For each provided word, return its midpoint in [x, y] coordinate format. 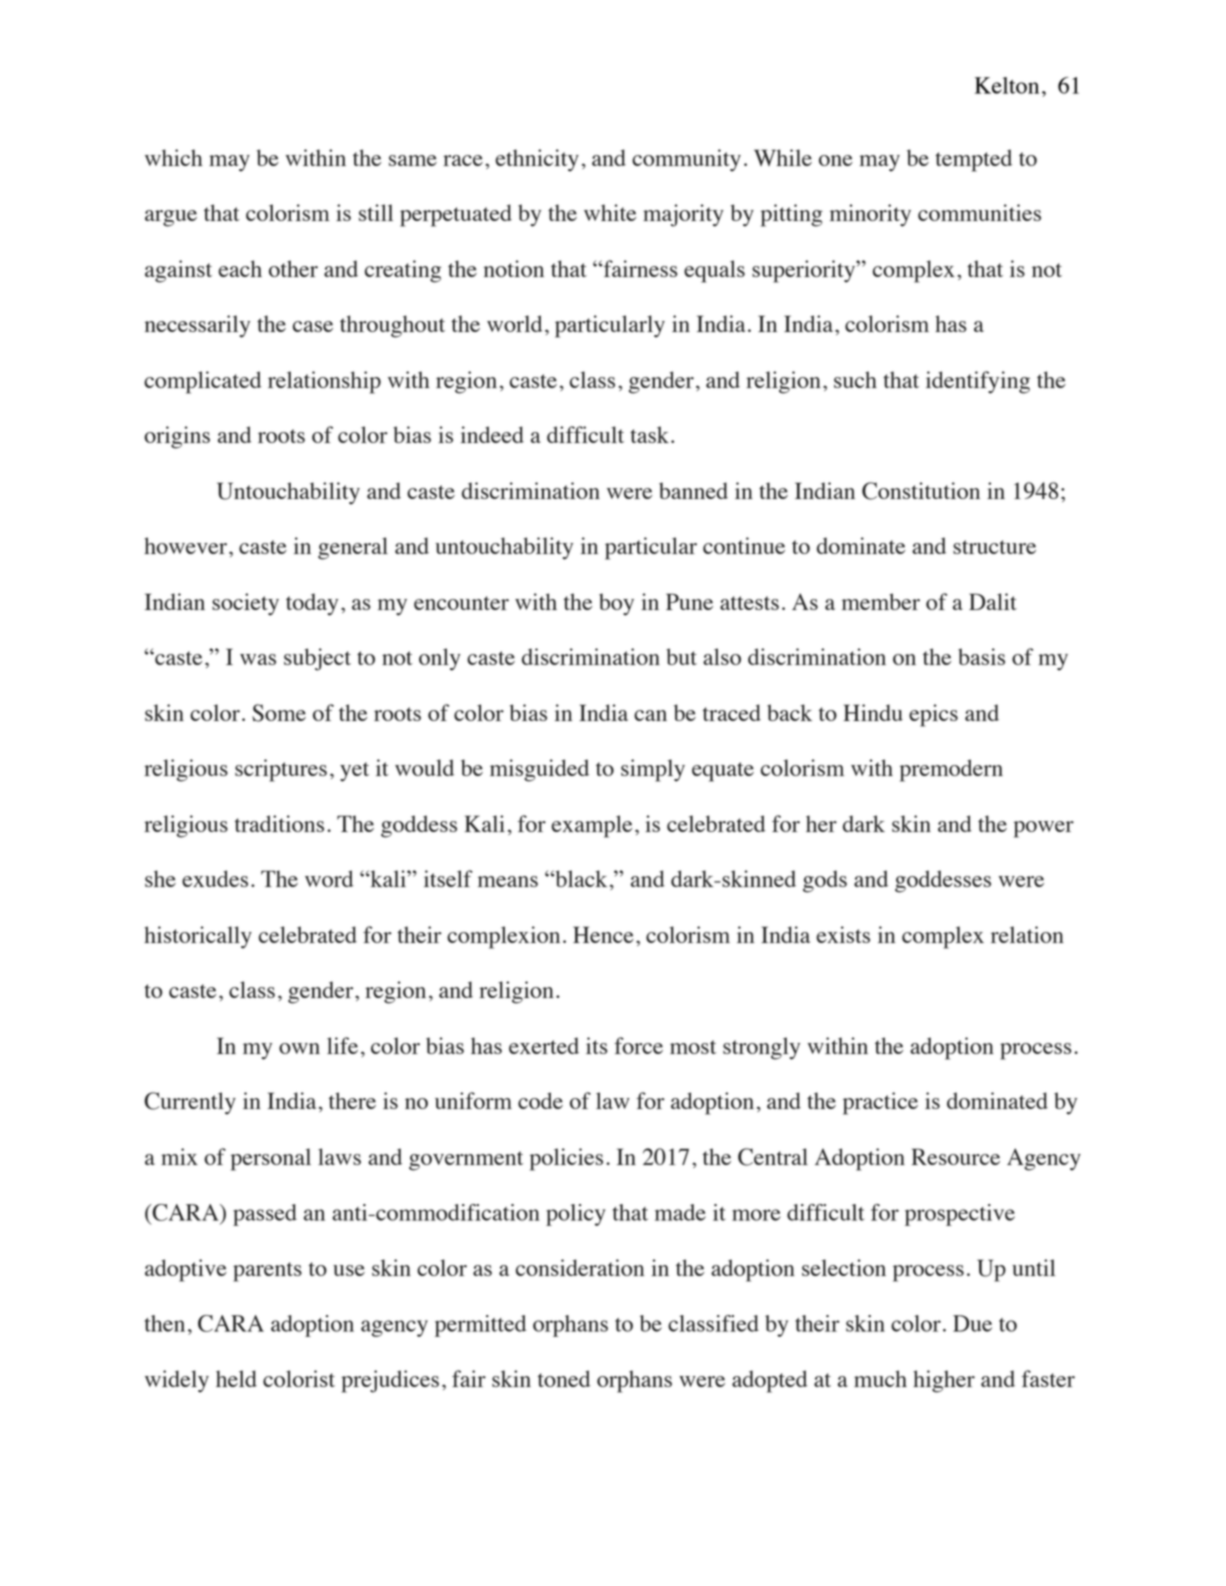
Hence [603, 934]
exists [843, 934]
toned [564, 1378]
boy [616, 604]
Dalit [993, 601]
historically [198, 937]
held [236, 1378]
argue [171, 218]
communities [979, 212]
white [610, 212]
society [245, 604]
